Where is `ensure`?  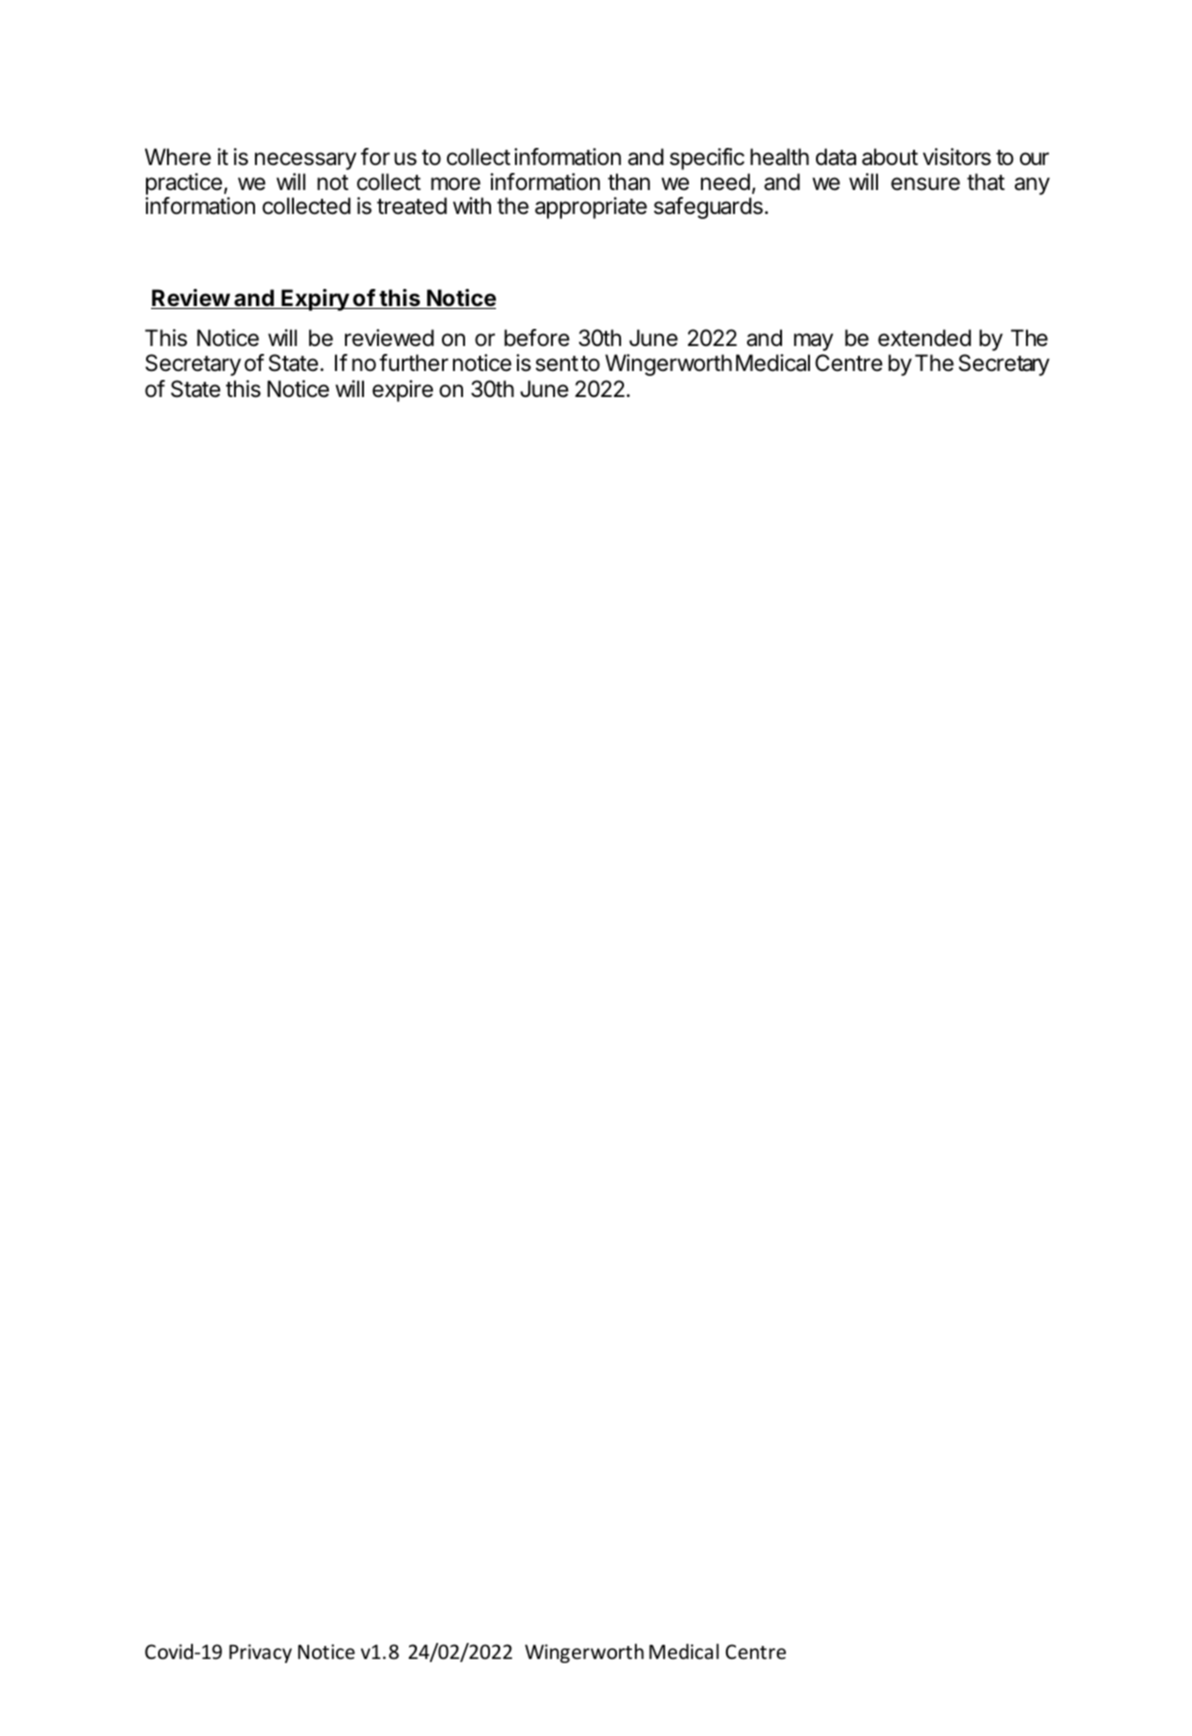
ensure is located at coordinates (925, 184).
